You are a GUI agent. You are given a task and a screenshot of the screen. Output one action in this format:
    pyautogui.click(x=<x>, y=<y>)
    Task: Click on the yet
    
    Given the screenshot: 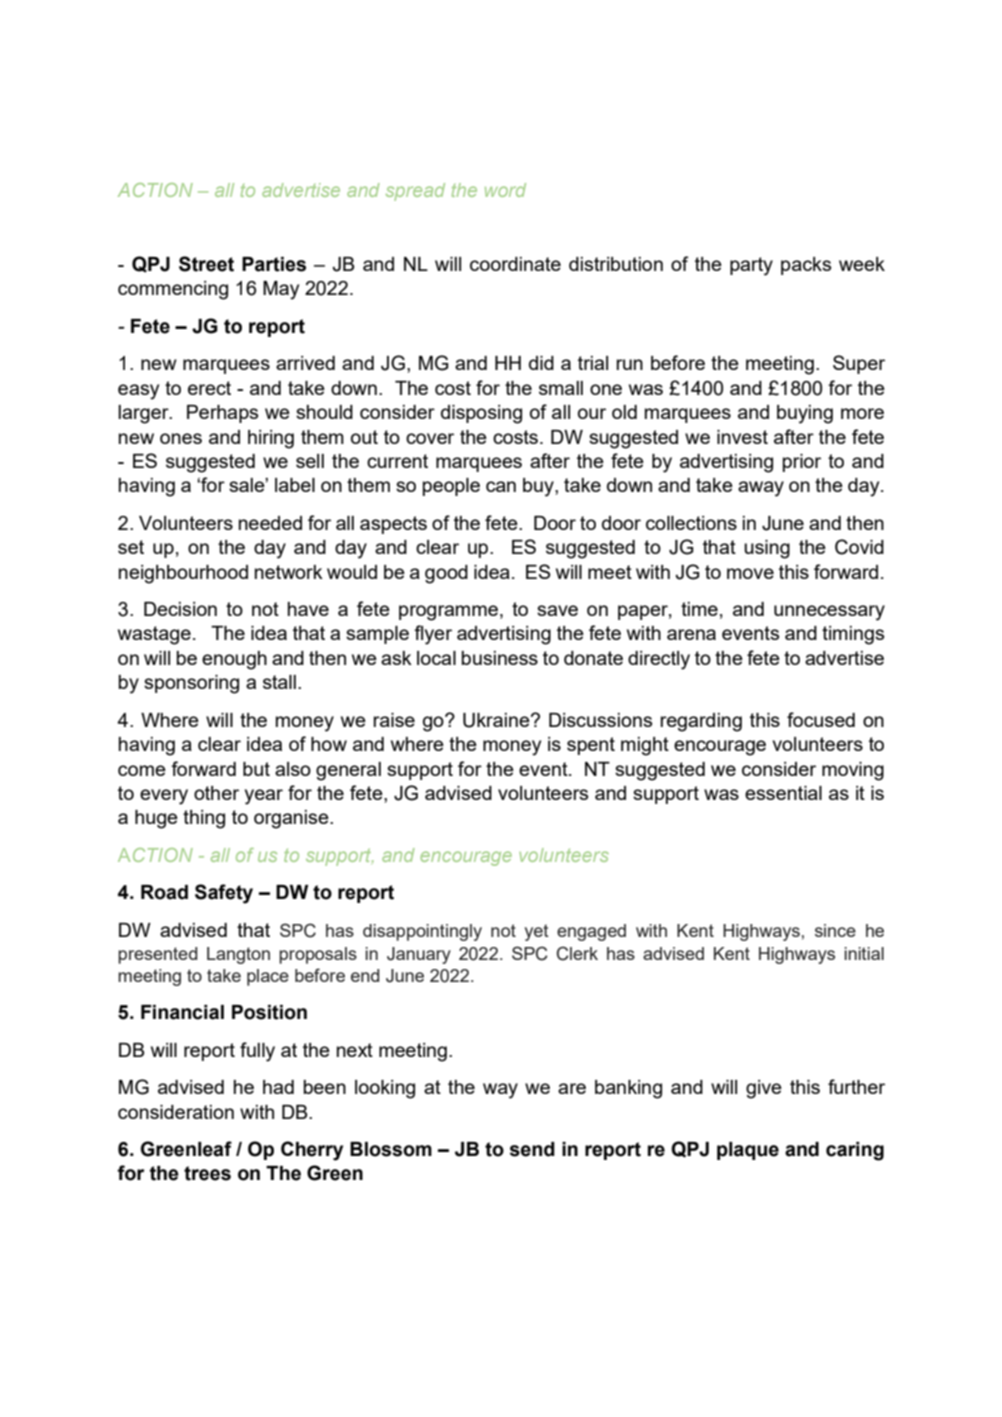 What is the action you would take?
    pyautogui.click(x=537, y=932)
